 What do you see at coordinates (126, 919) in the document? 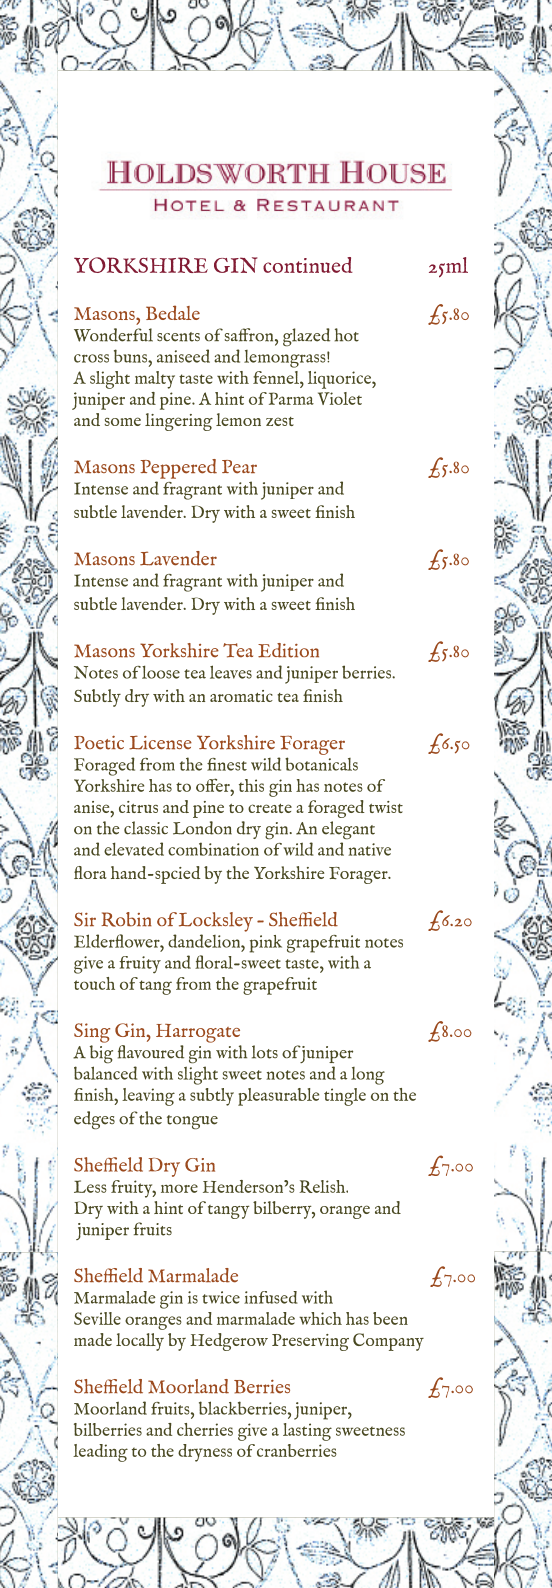
I see `Robin` at bounding box center [126, 919].
